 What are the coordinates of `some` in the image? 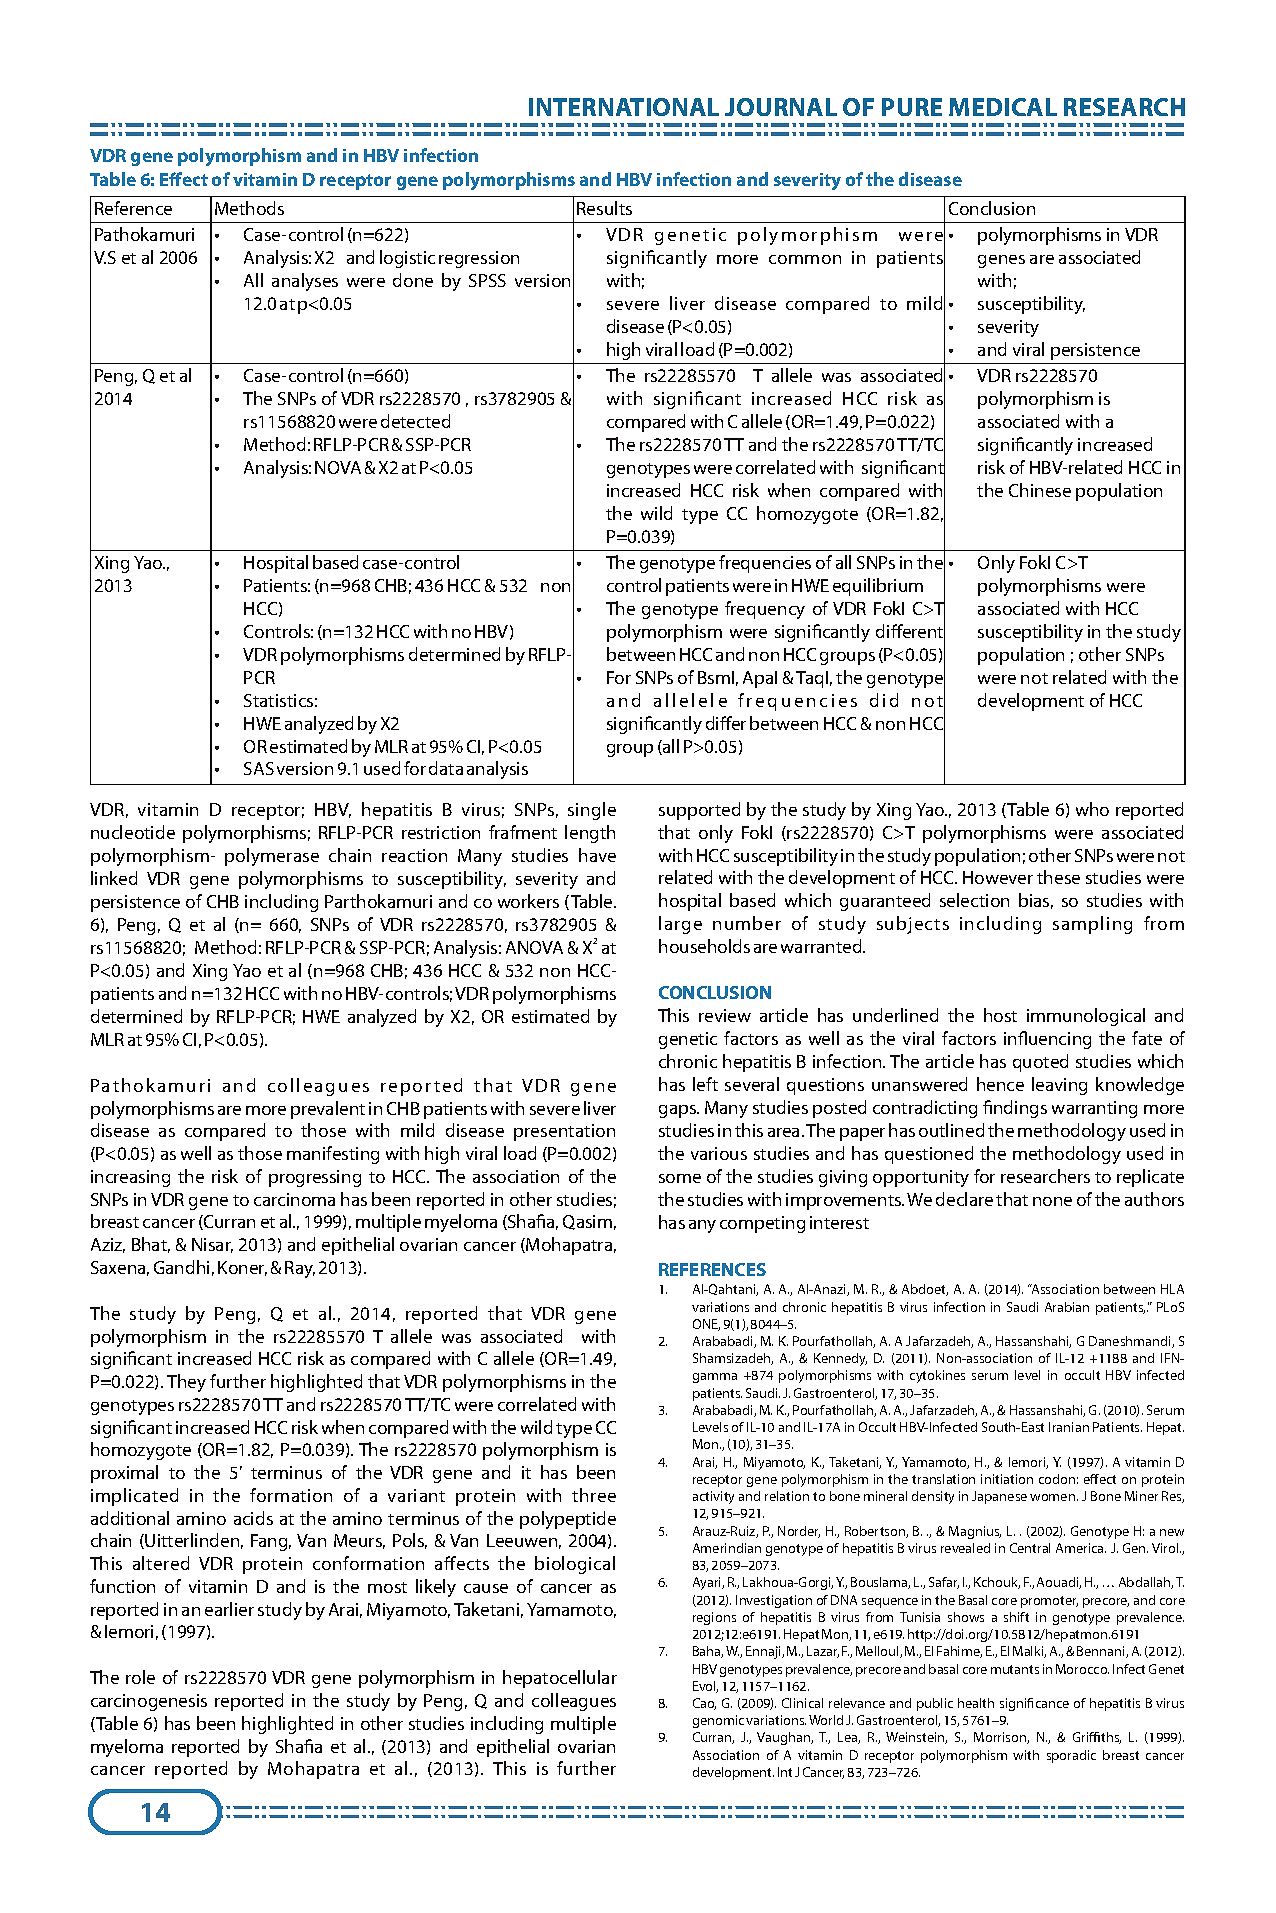 It's located at (680, 1178).
